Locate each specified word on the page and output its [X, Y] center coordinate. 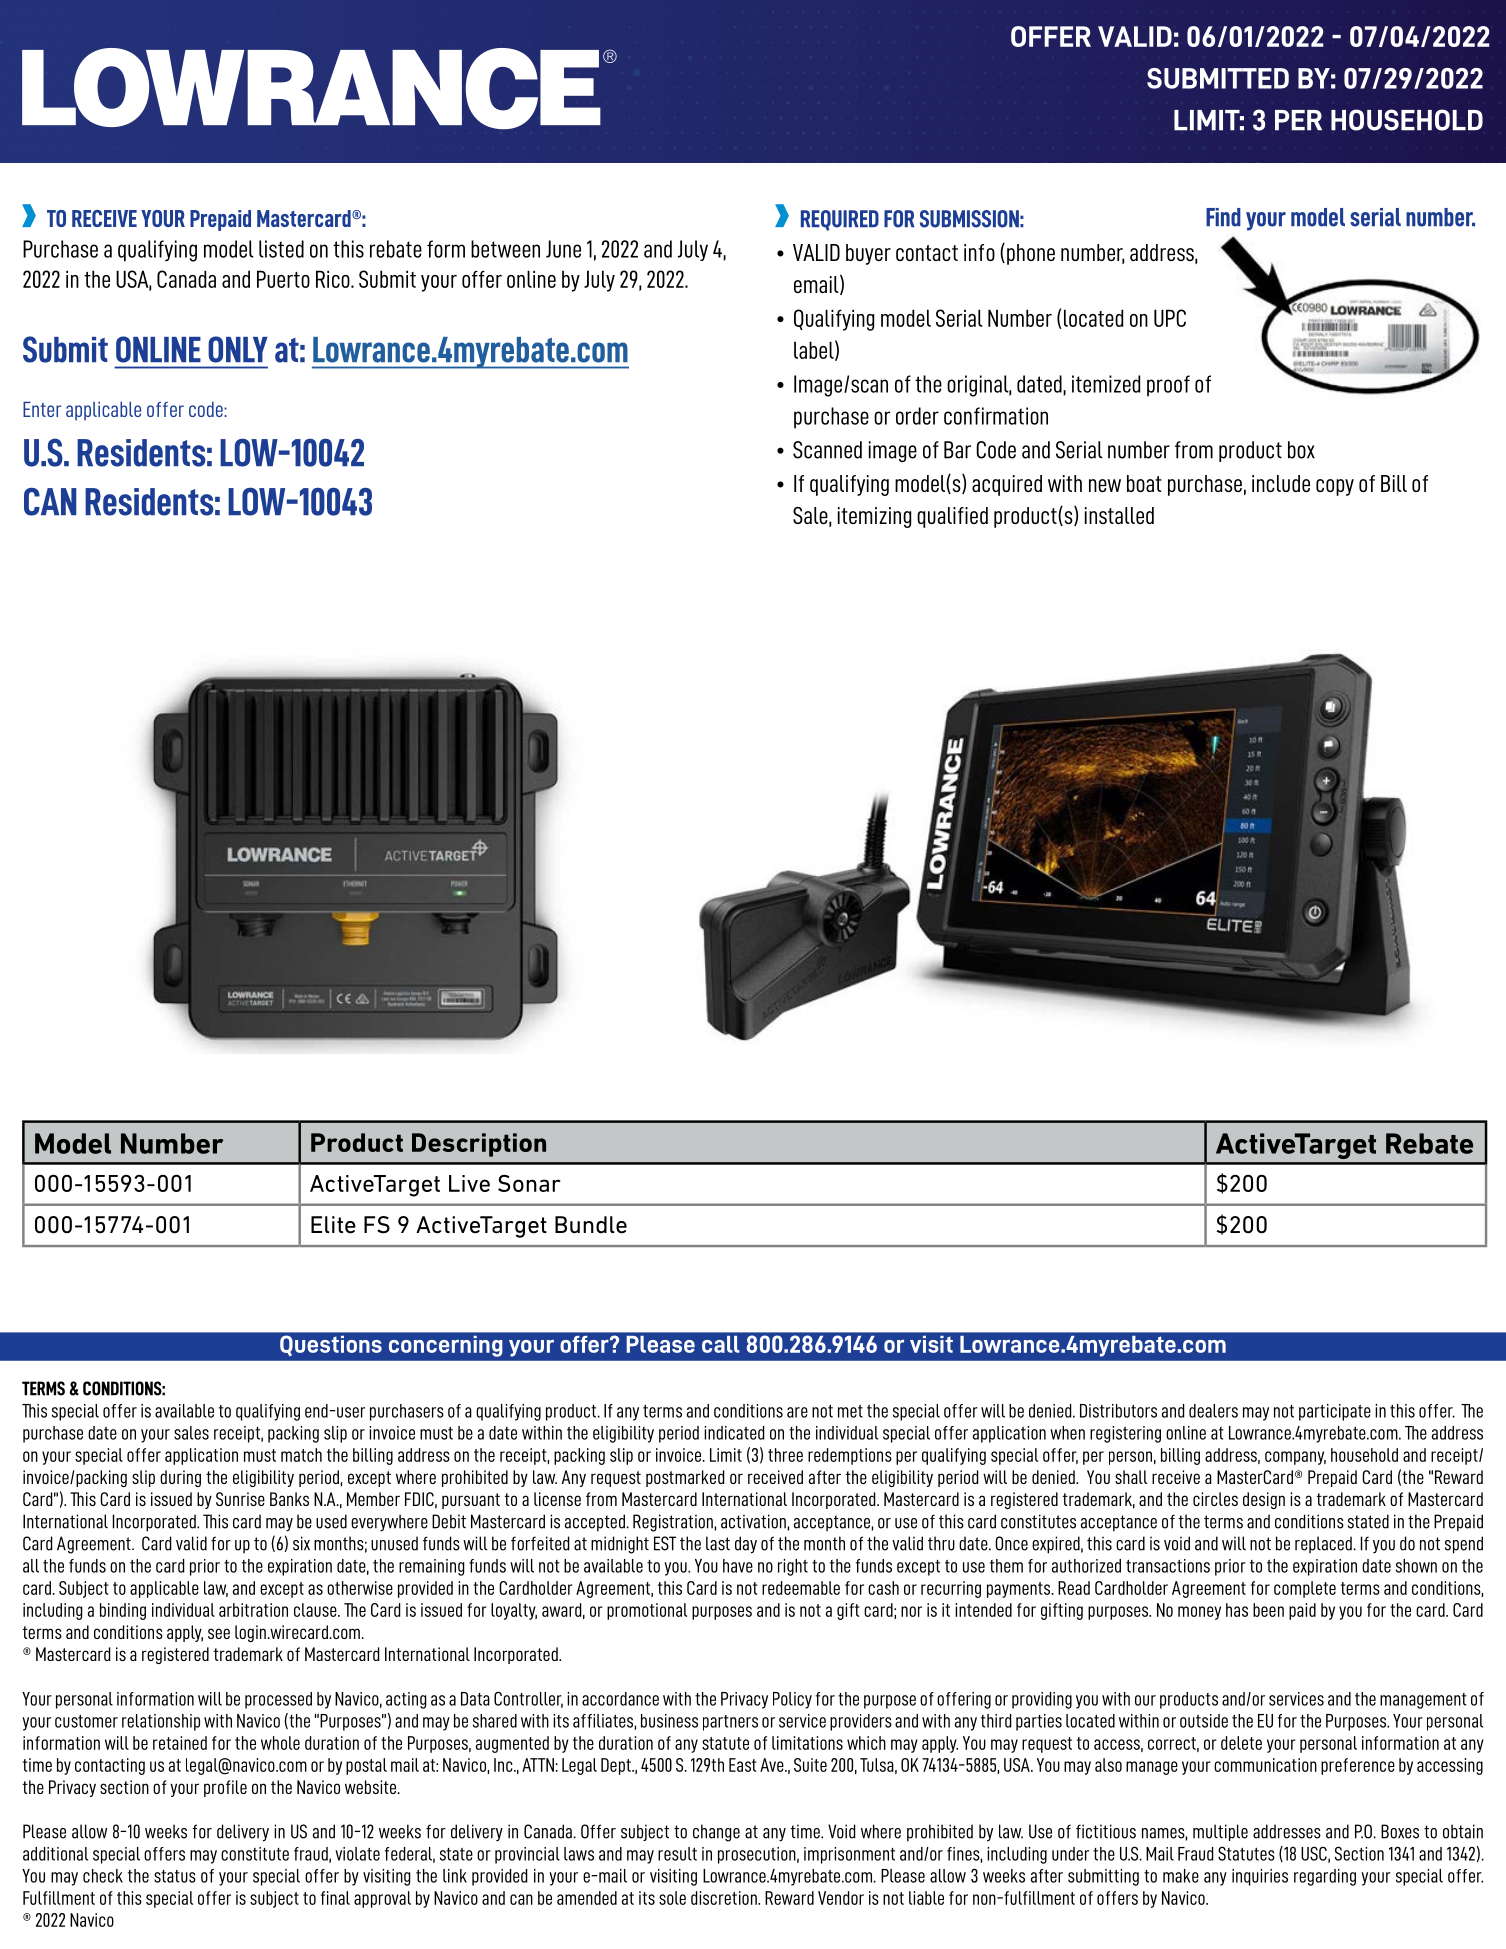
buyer [868, 254]
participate [1335, 1412]
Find [1223, 217]
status [175, 1876]
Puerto [283, 279]
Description [479, 1145]
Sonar [529, 1183]
